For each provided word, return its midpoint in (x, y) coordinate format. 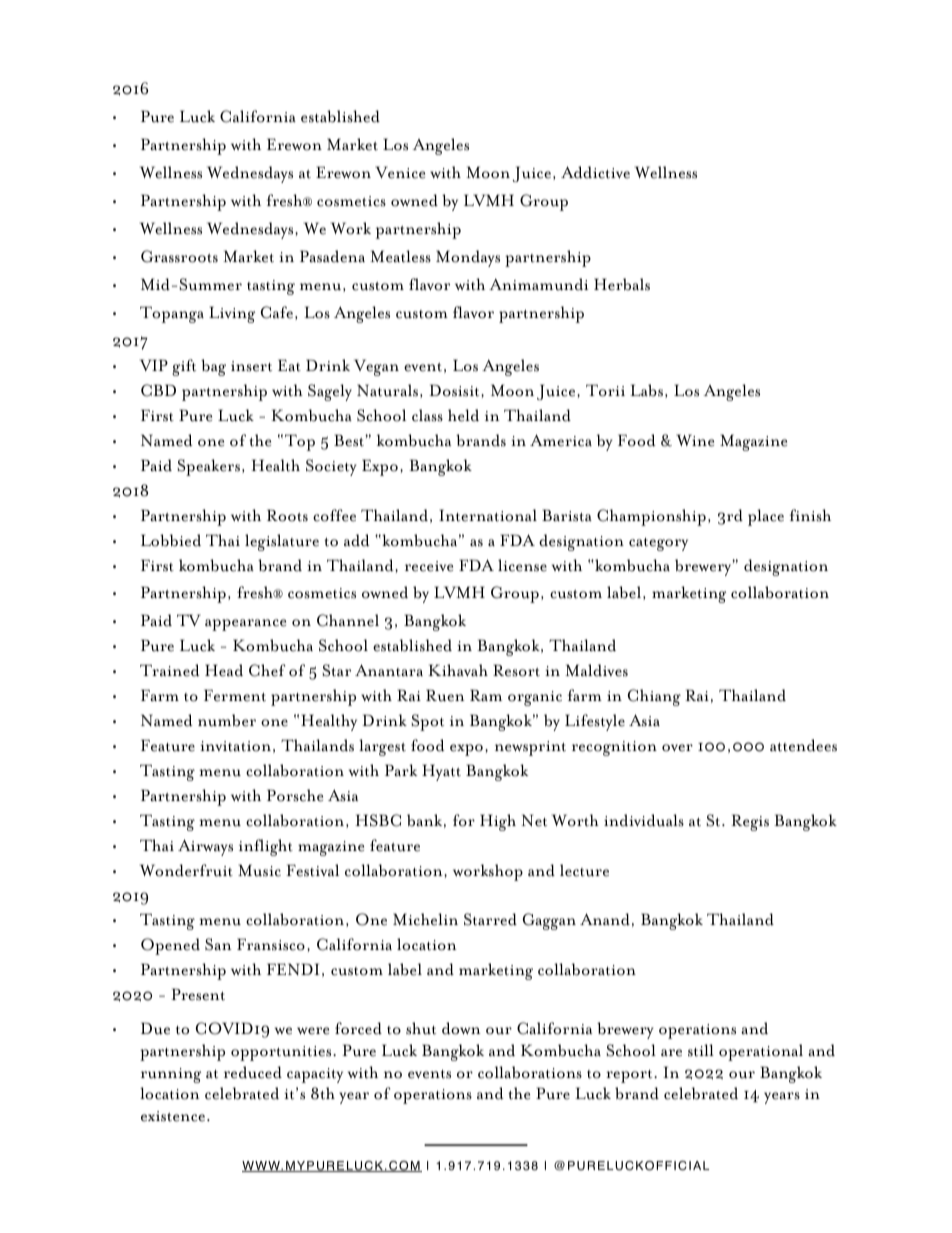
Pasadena (332, 256)
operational (761, 1052)
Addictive (595, 172)
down (461, 1028)
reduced (253, 1072)
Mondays (468, 258)
